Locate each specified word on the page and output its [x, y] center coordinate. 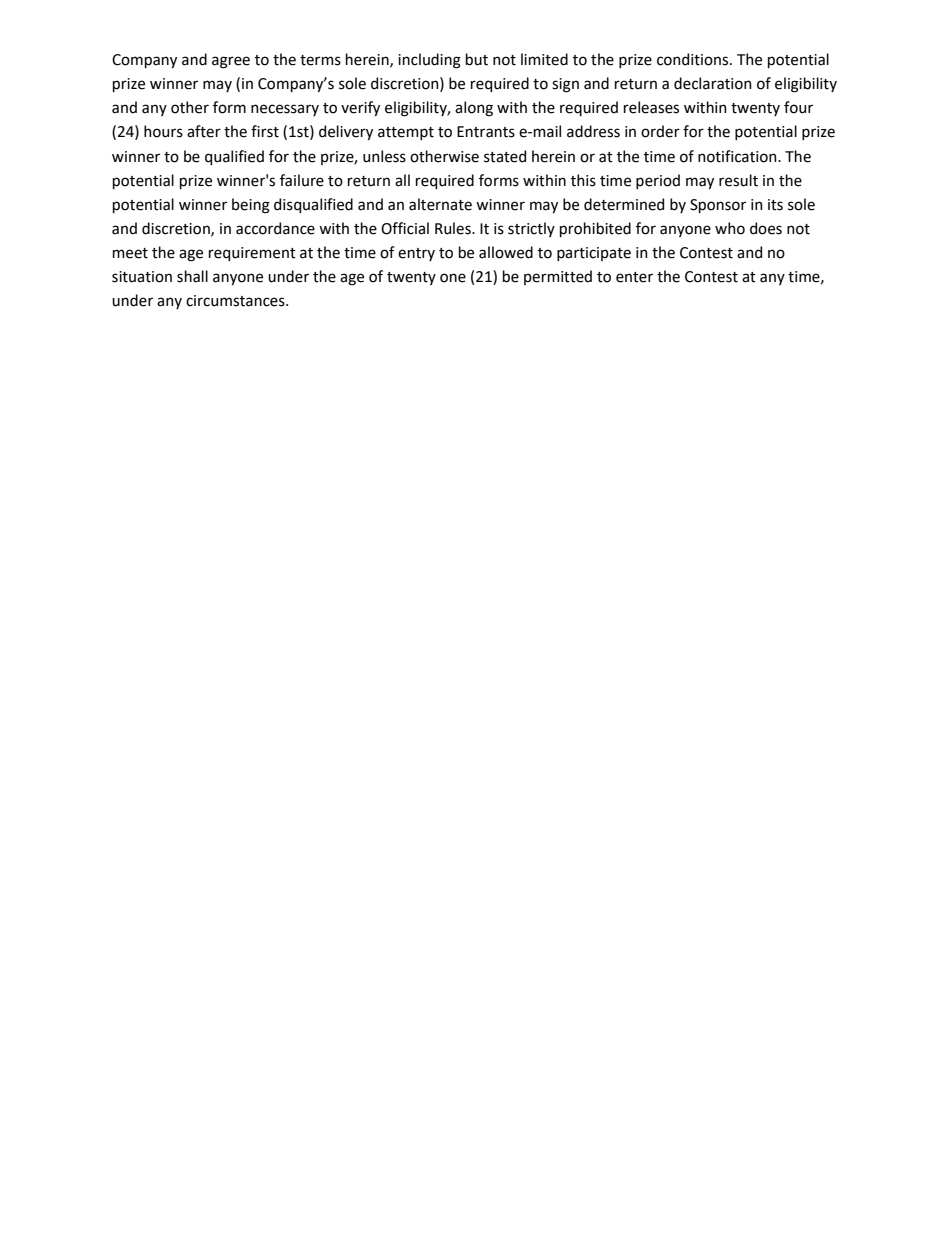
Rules [454, 228]
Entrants [486, 132]
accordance [275, 228]
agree [231, 62]
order [660, 131]
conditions [694, 59]
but [477, 59]
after [204, 131]
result [738, 180]
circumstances [236, 301]
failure [302, 180]
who [730, 228]
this [583, 180]
